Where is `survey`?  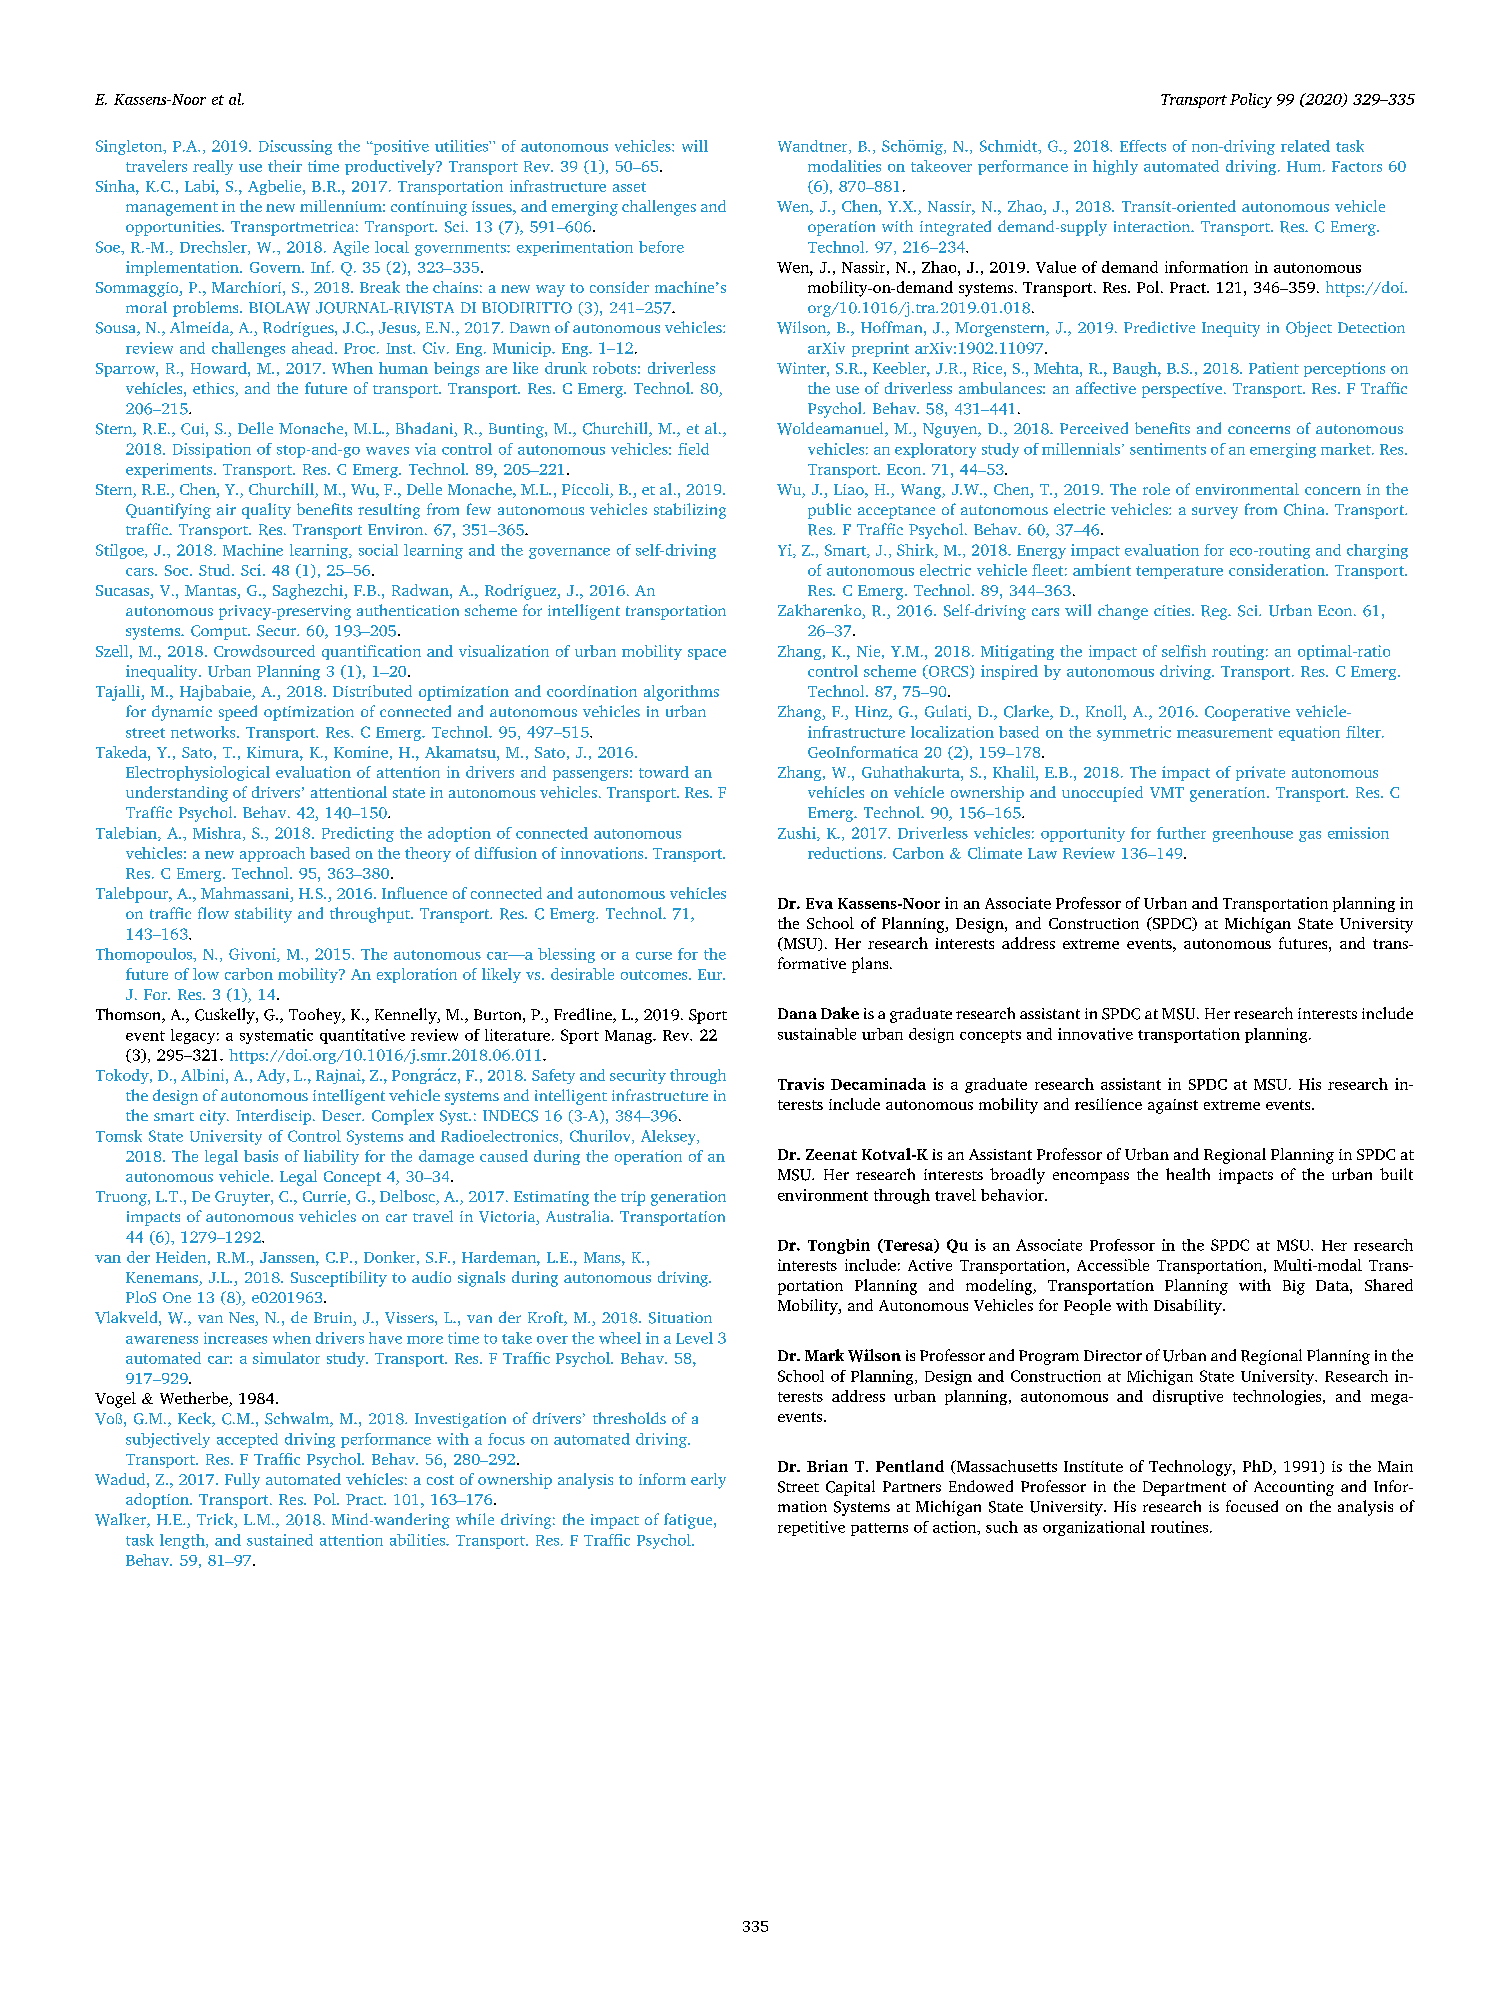 survey is located at coordinates (1215, 513).
